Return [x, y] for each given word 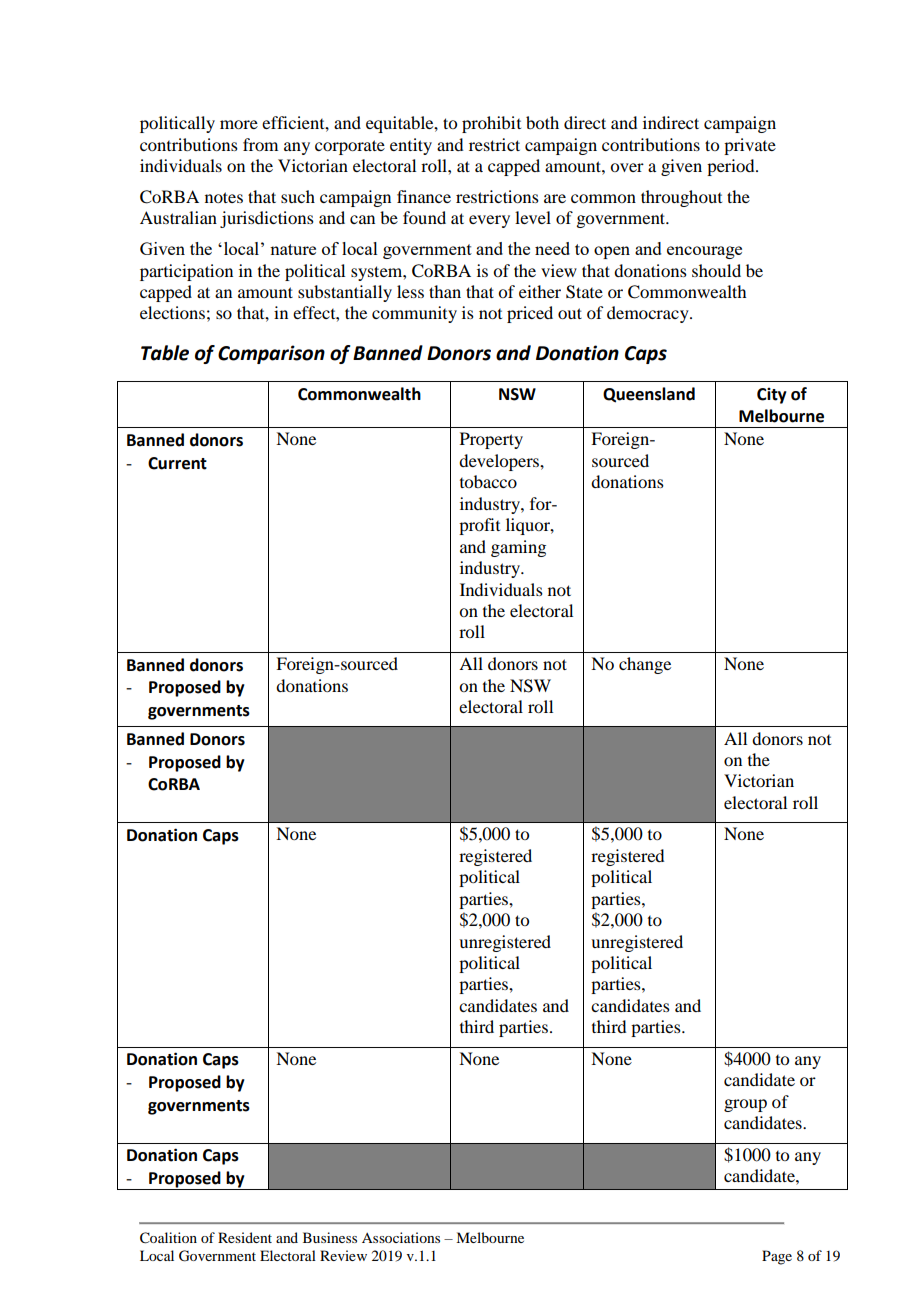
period [732, 167]
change [645, 665]
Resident [245, 1237]
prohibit [491, 124]
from [260, 144]
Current [177, 463]
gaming [518, 548]
